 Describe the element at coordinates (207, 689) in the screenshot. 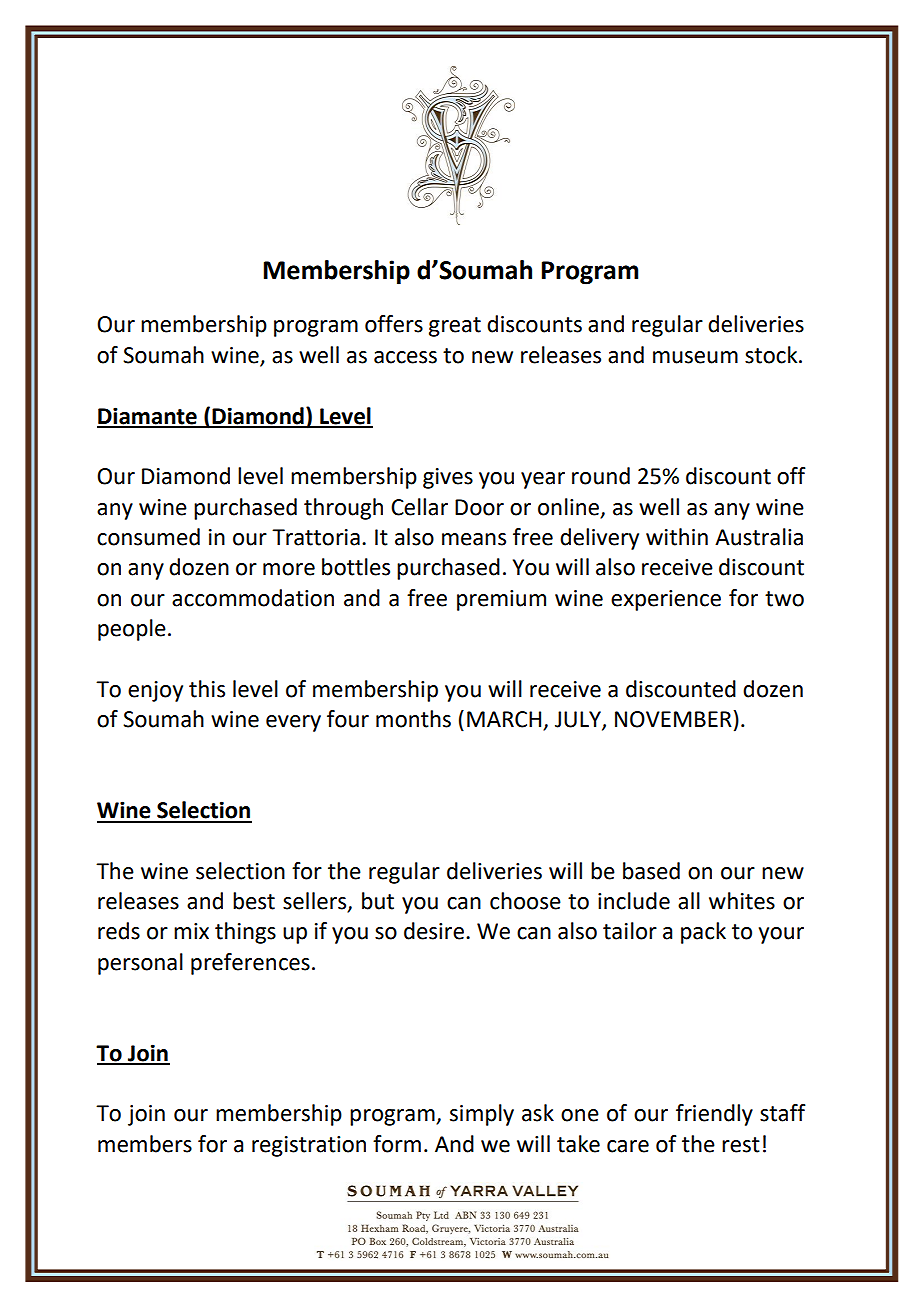

I see `this` at that location.
